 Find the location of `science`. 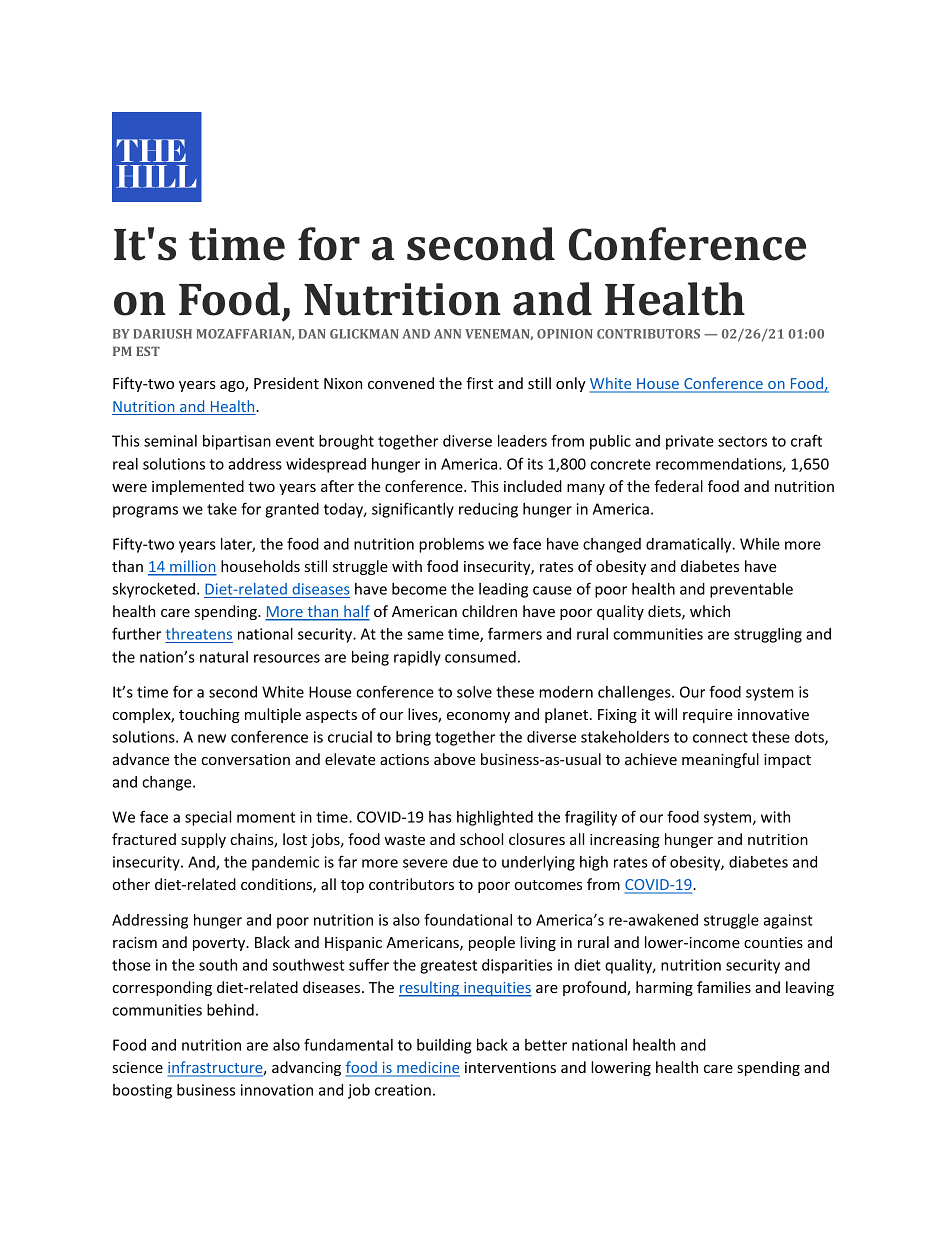

science is located at coordinates (138, 1067).
